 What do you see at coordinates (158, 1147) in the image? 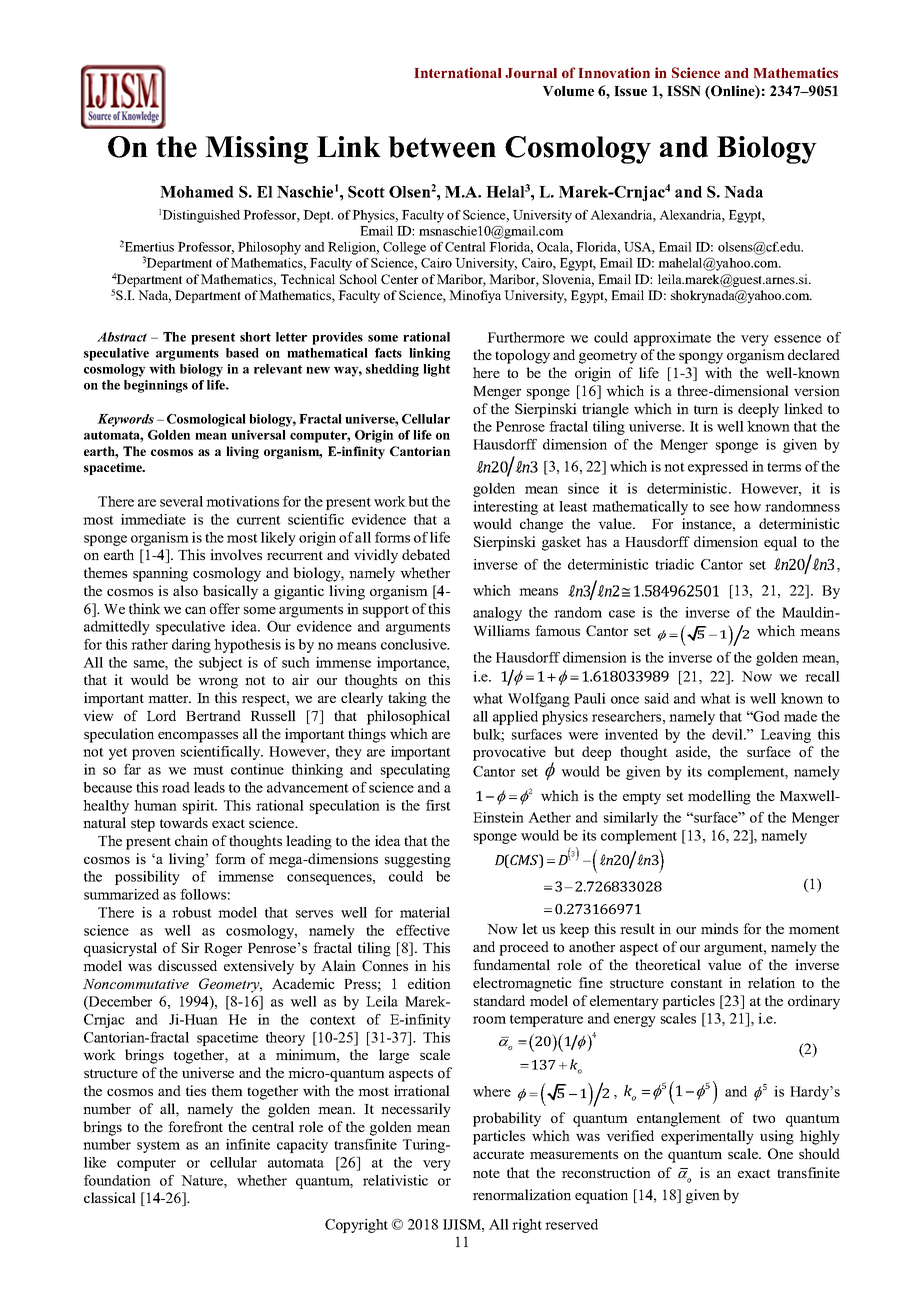
I see `system` at bounding box center [158, 1147].
